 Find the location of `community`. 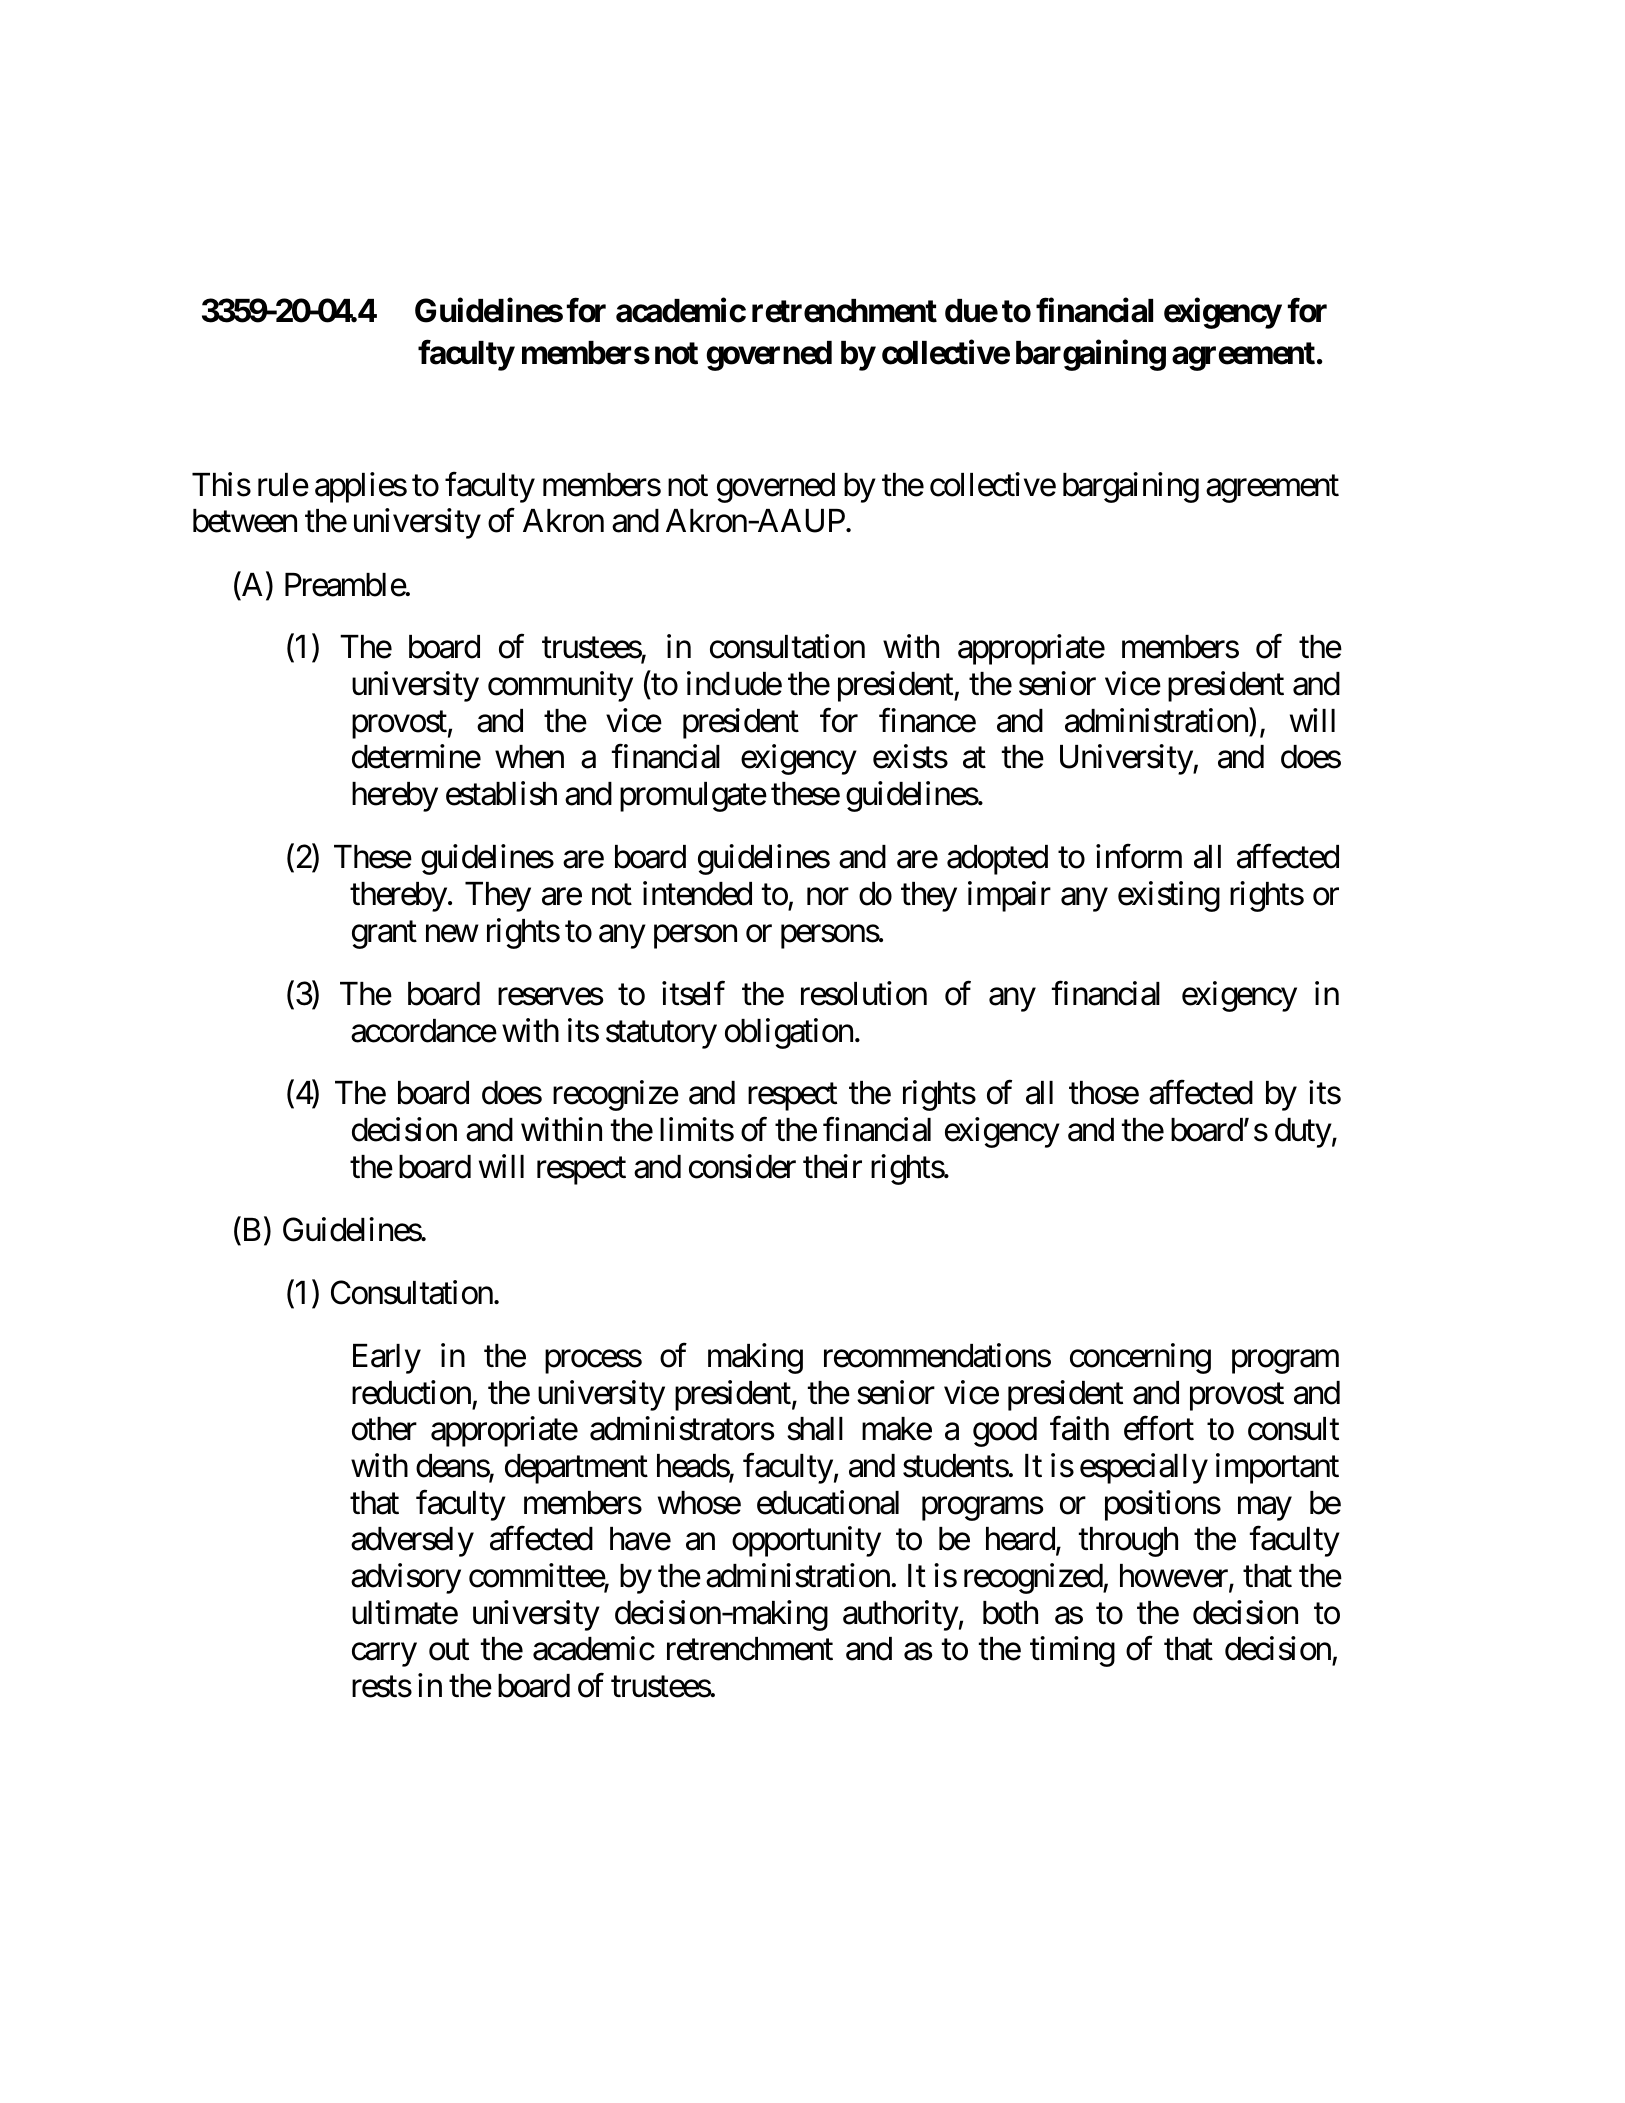

community is located at coordinates (560, 686).
